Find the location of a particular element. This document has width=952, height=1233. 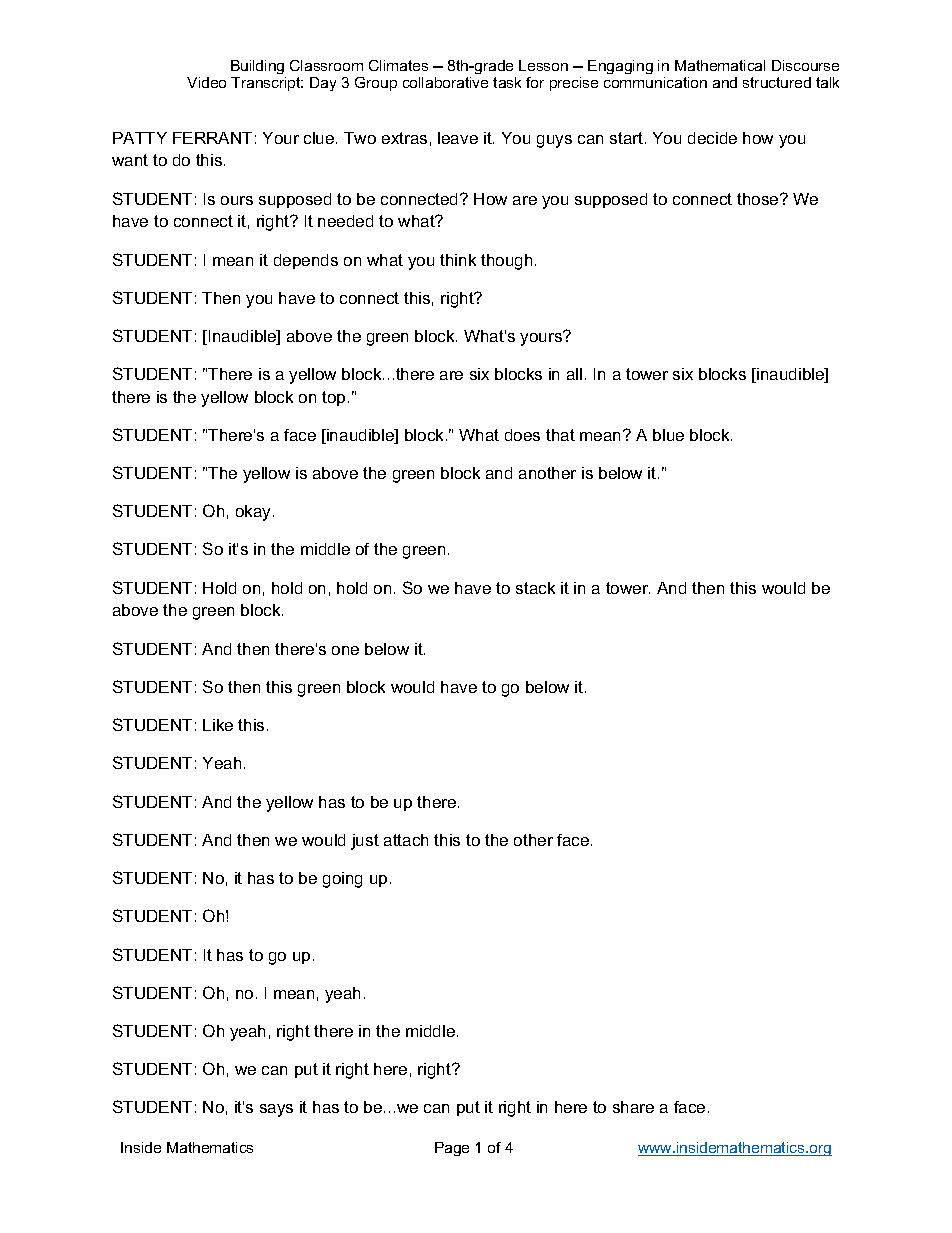

Like is located at coordinates (218, 725).
